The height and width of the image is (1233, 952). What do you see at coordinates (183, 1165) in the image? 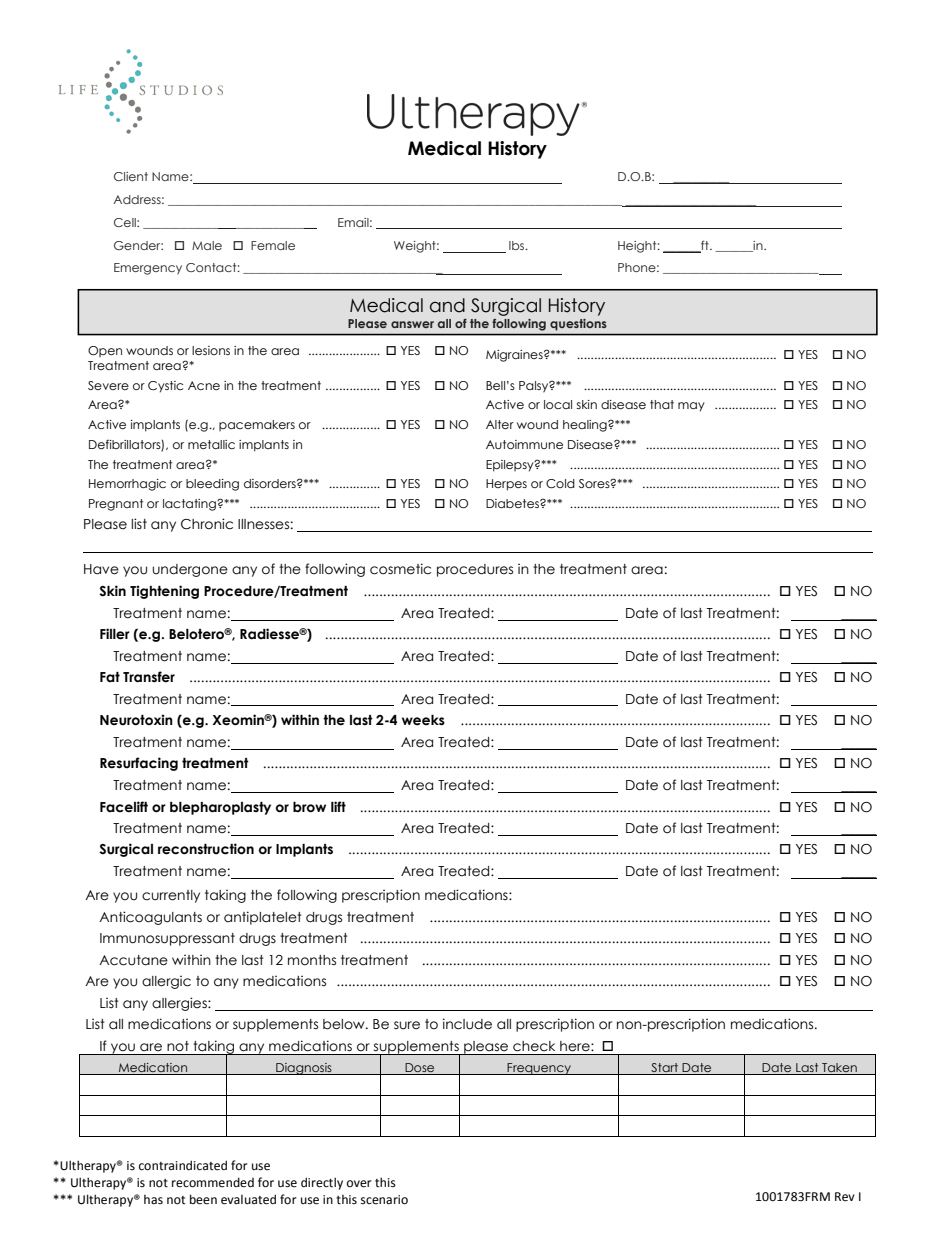
I see `contraindicated` at bounding box center [183, 1165].
